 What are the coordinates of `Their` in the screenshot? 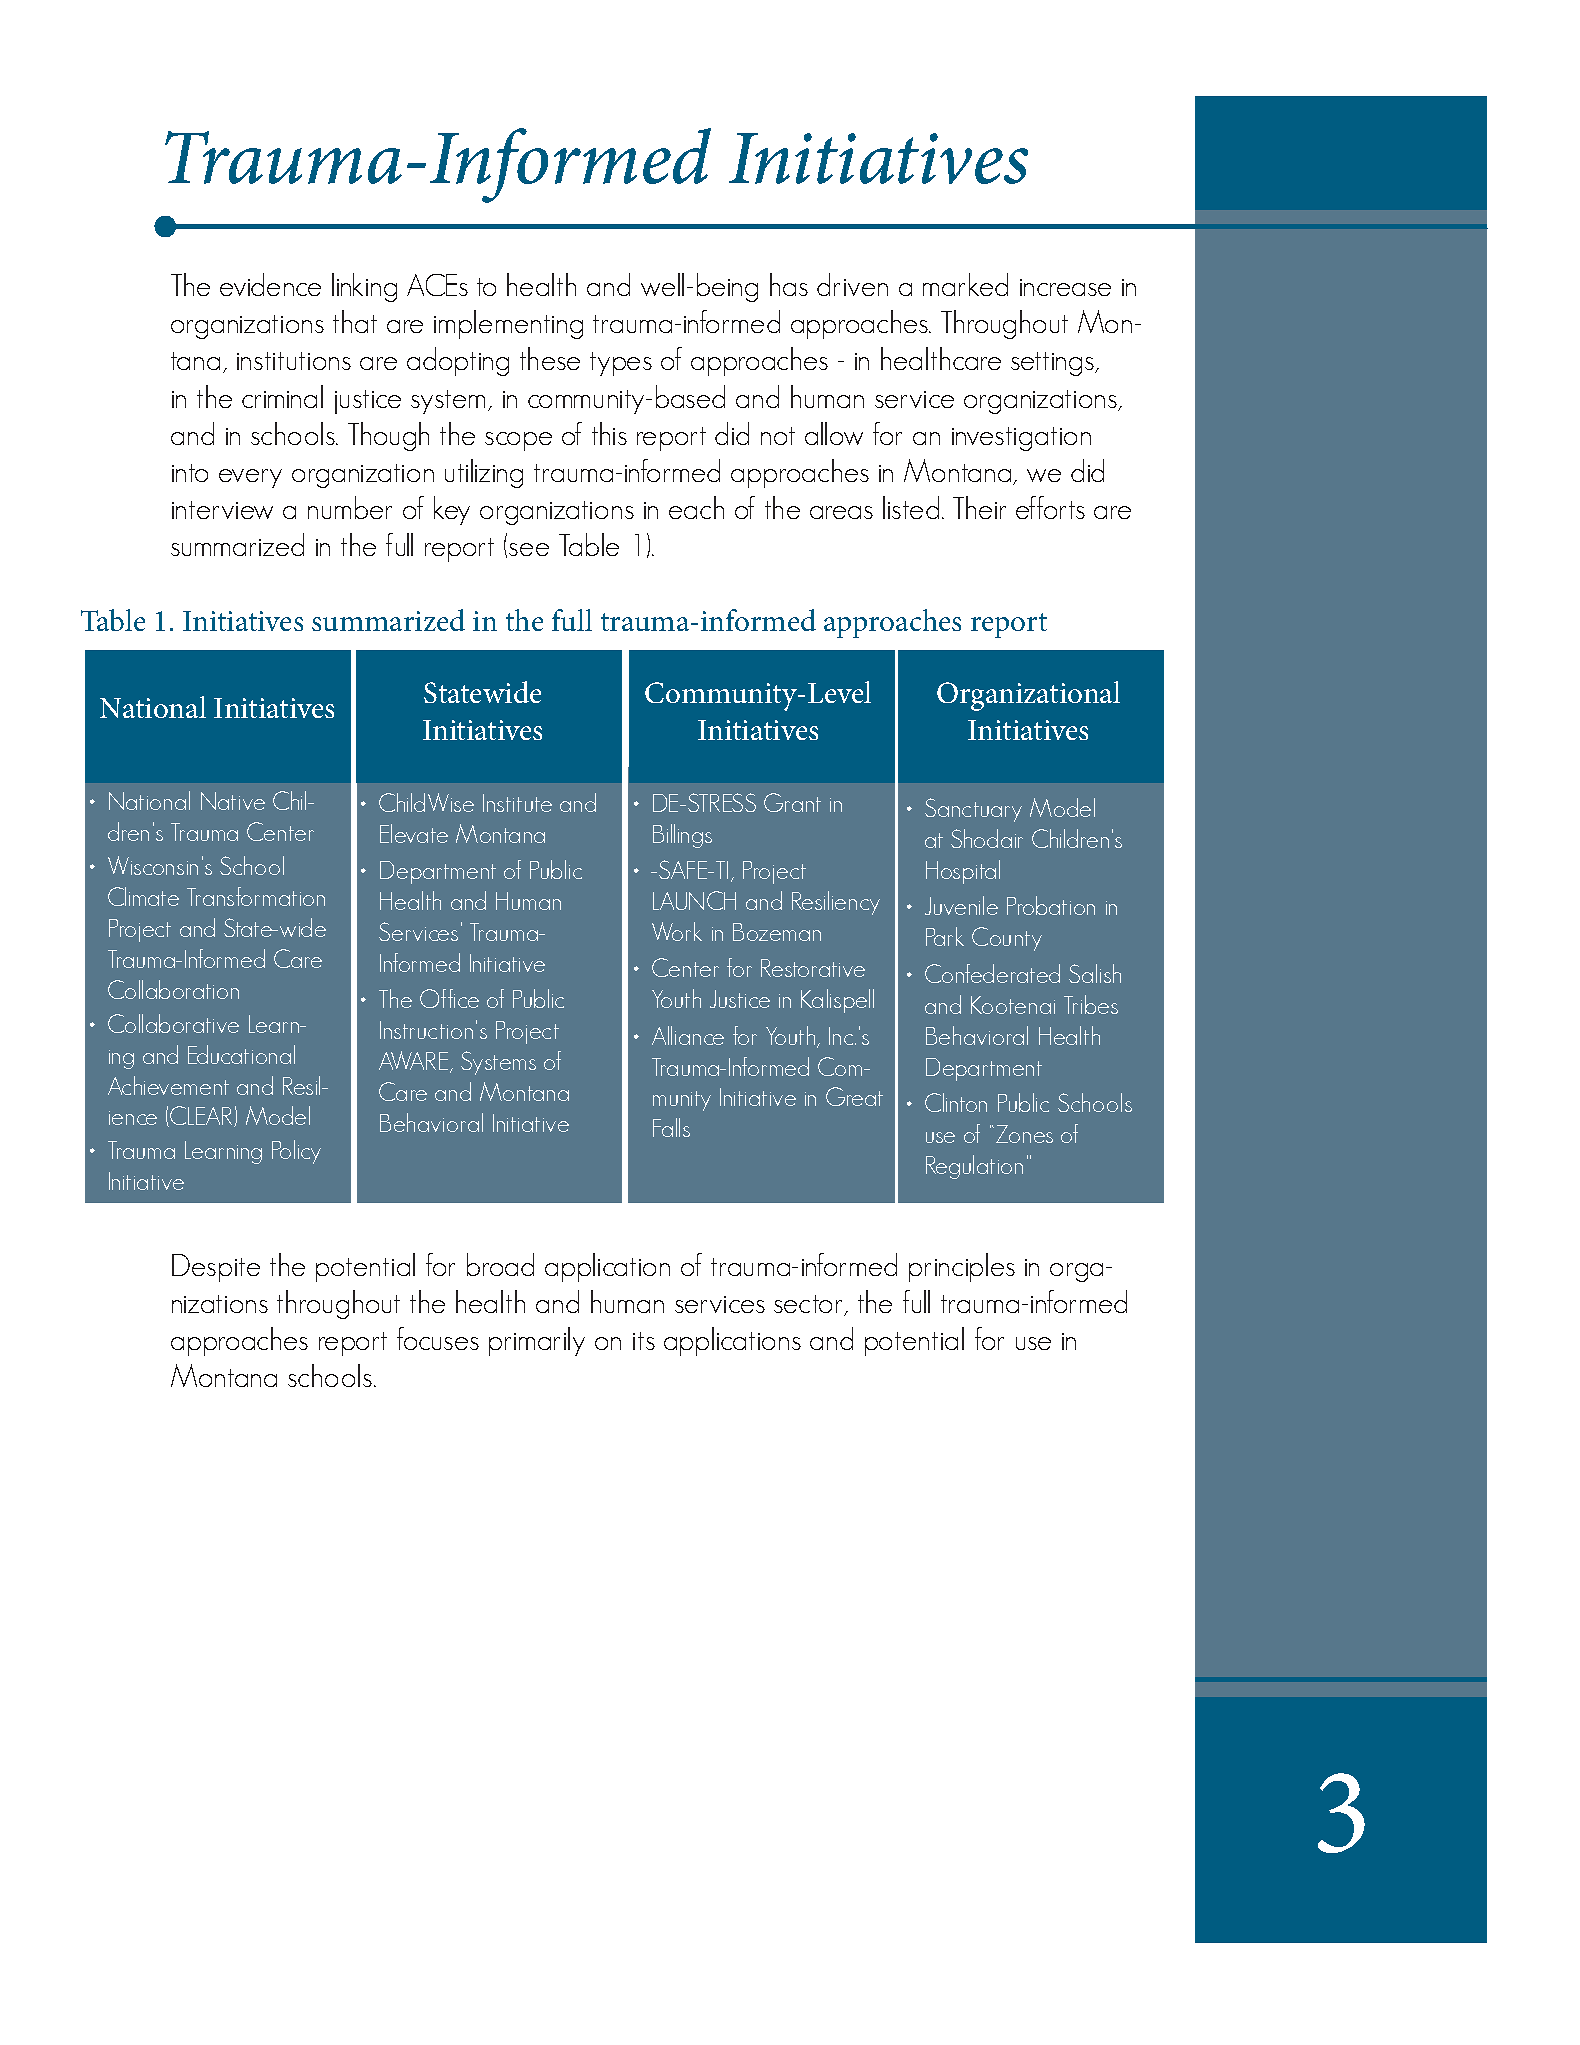 It's located at (979, 507).
